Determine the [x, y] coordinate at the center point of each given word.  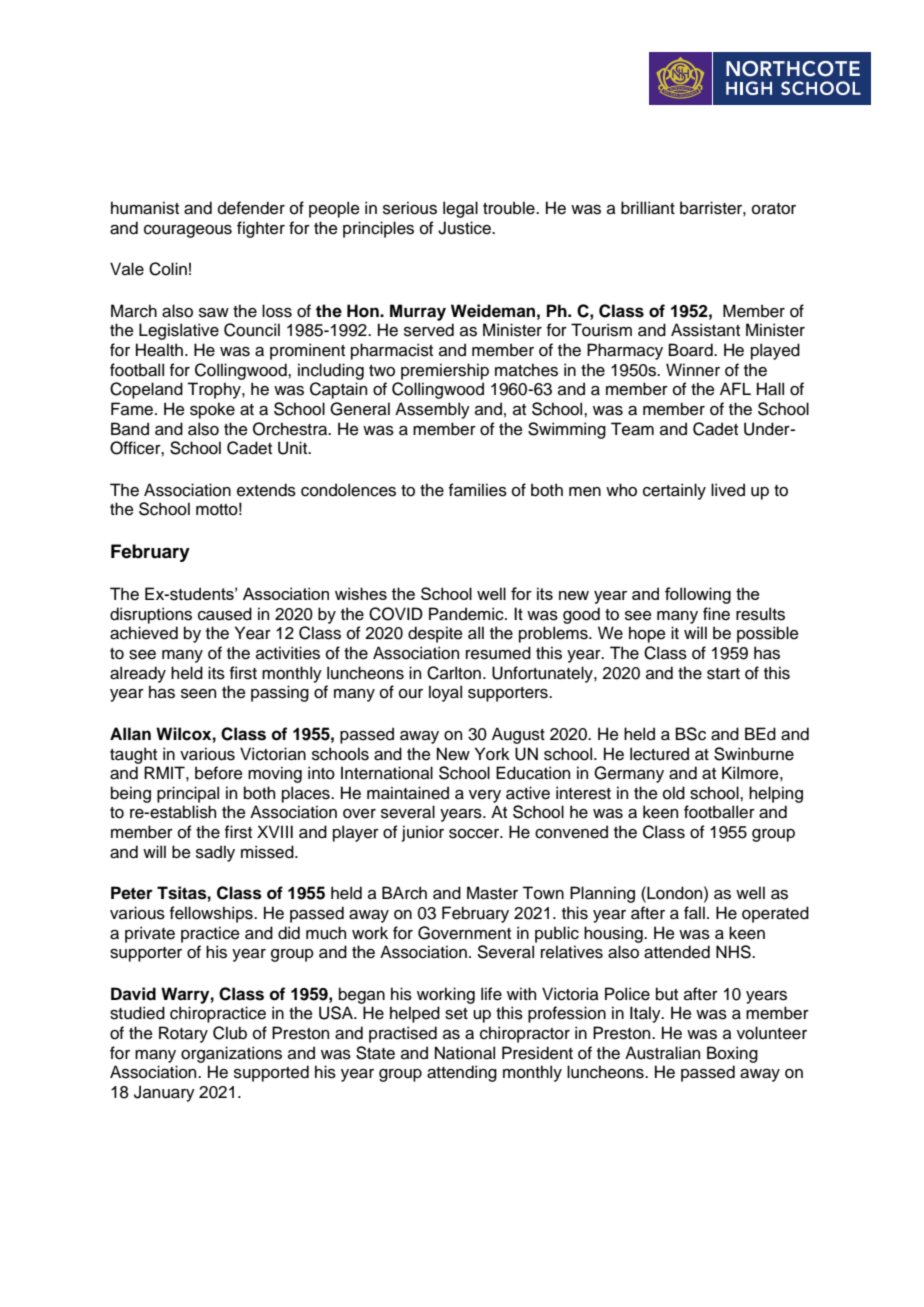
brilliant [648, 208]
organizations [231, 1054]
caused [225, 614]
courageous [188, 231]
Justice [465, 228]
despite [435, 634]
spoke [212, 410]
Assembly [432, 410]
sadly [215, 853]
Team [632, 429]
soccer [475, 834]
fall [694, 913]
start [723, 674]
